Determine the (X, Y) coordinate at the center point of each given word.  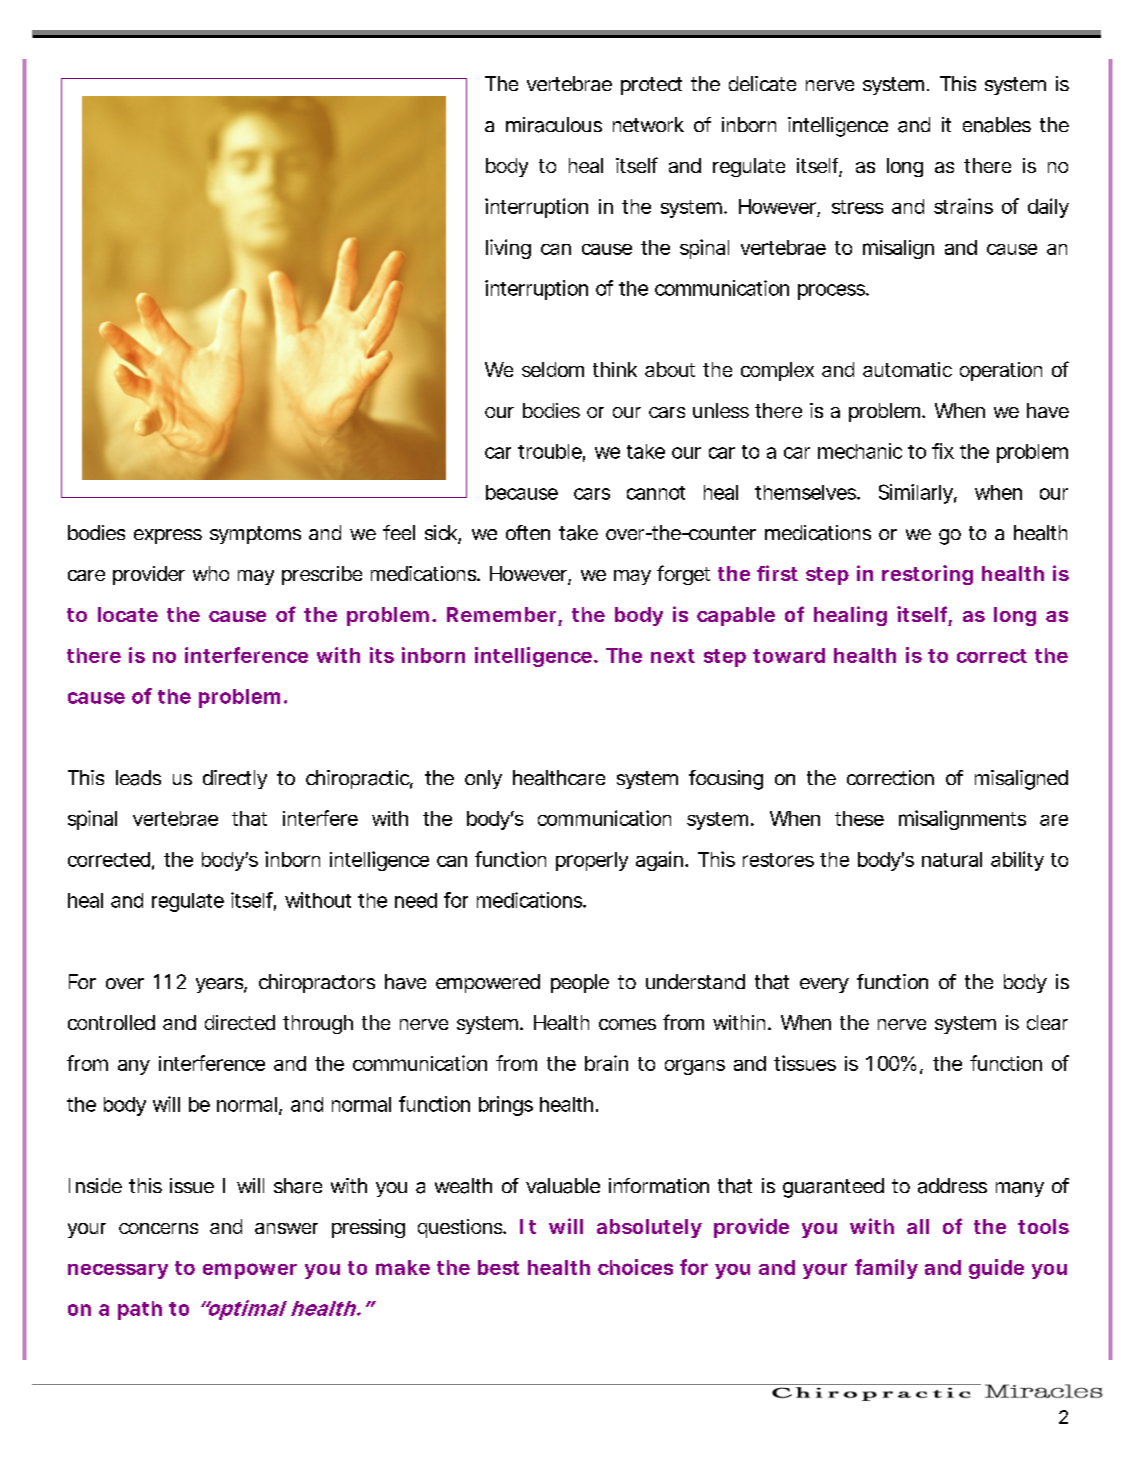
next (673, 656)
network (648, 124)
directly (235, 779)
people (580, 983)
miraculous (554, 125)
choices (635, 1267)
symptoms (255, 535)
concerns (158, 1228)
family (886, 1269)
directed (240, 1022)
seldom (553, 369)
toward (789, 655)
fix (943, 451)
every (824, 985)
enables (997, 125)
